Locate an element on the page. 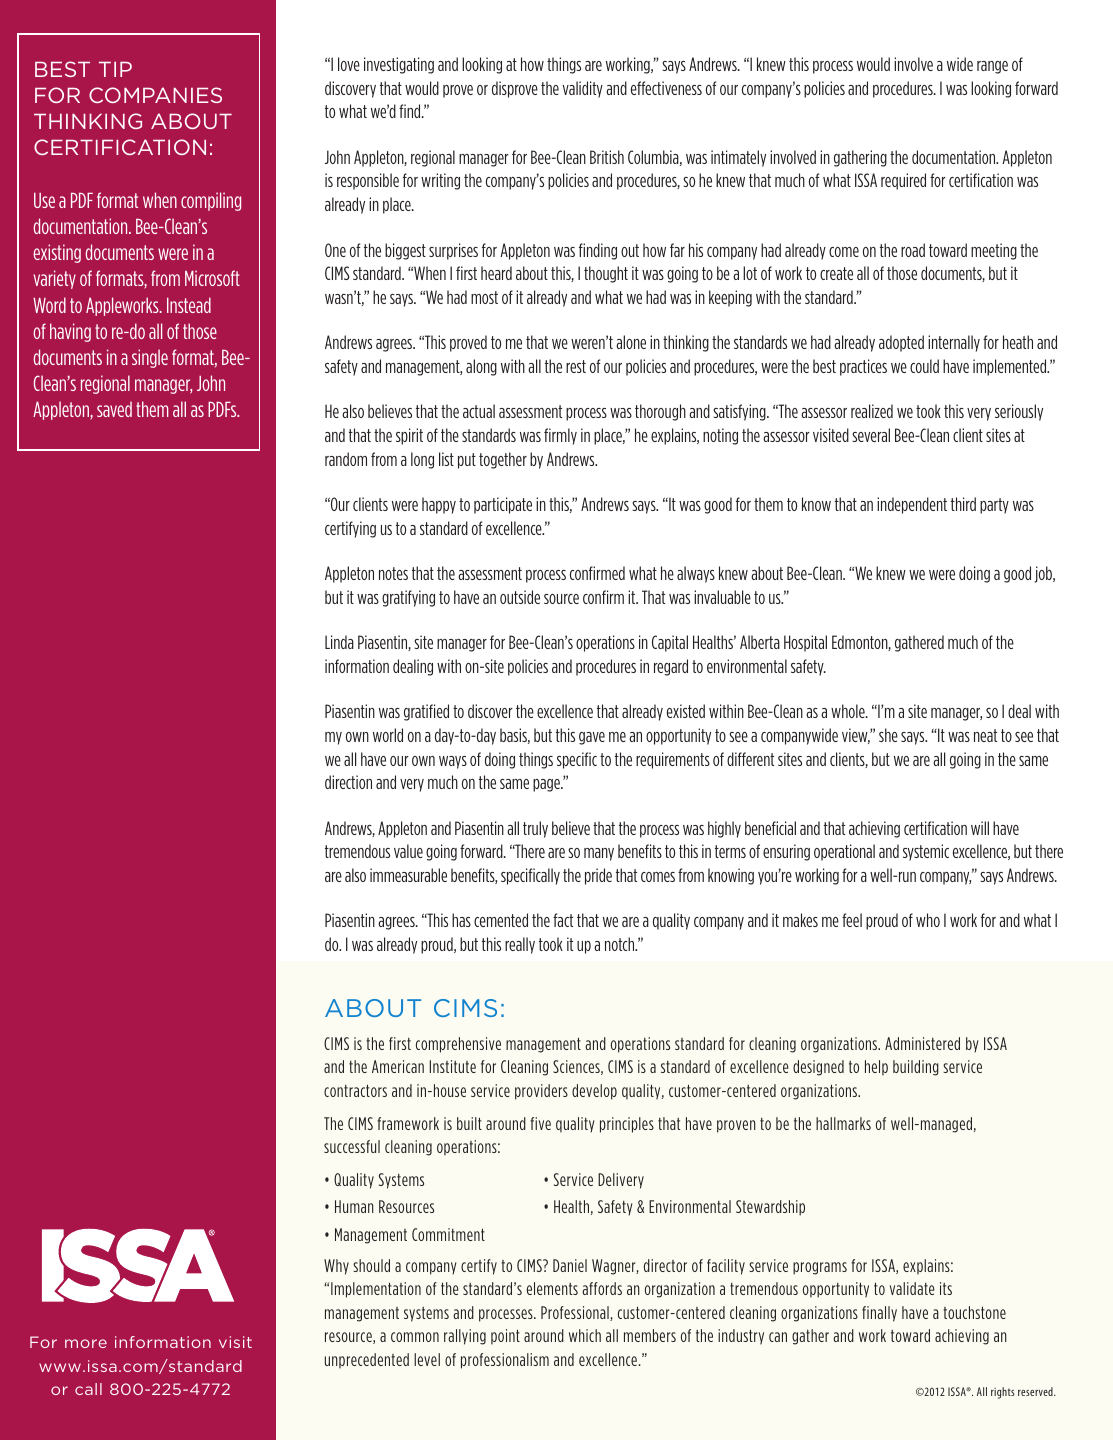 Image resolution: width=1113 pixels, height=1440 pixels. point is located at coordinates (505, 1337).
